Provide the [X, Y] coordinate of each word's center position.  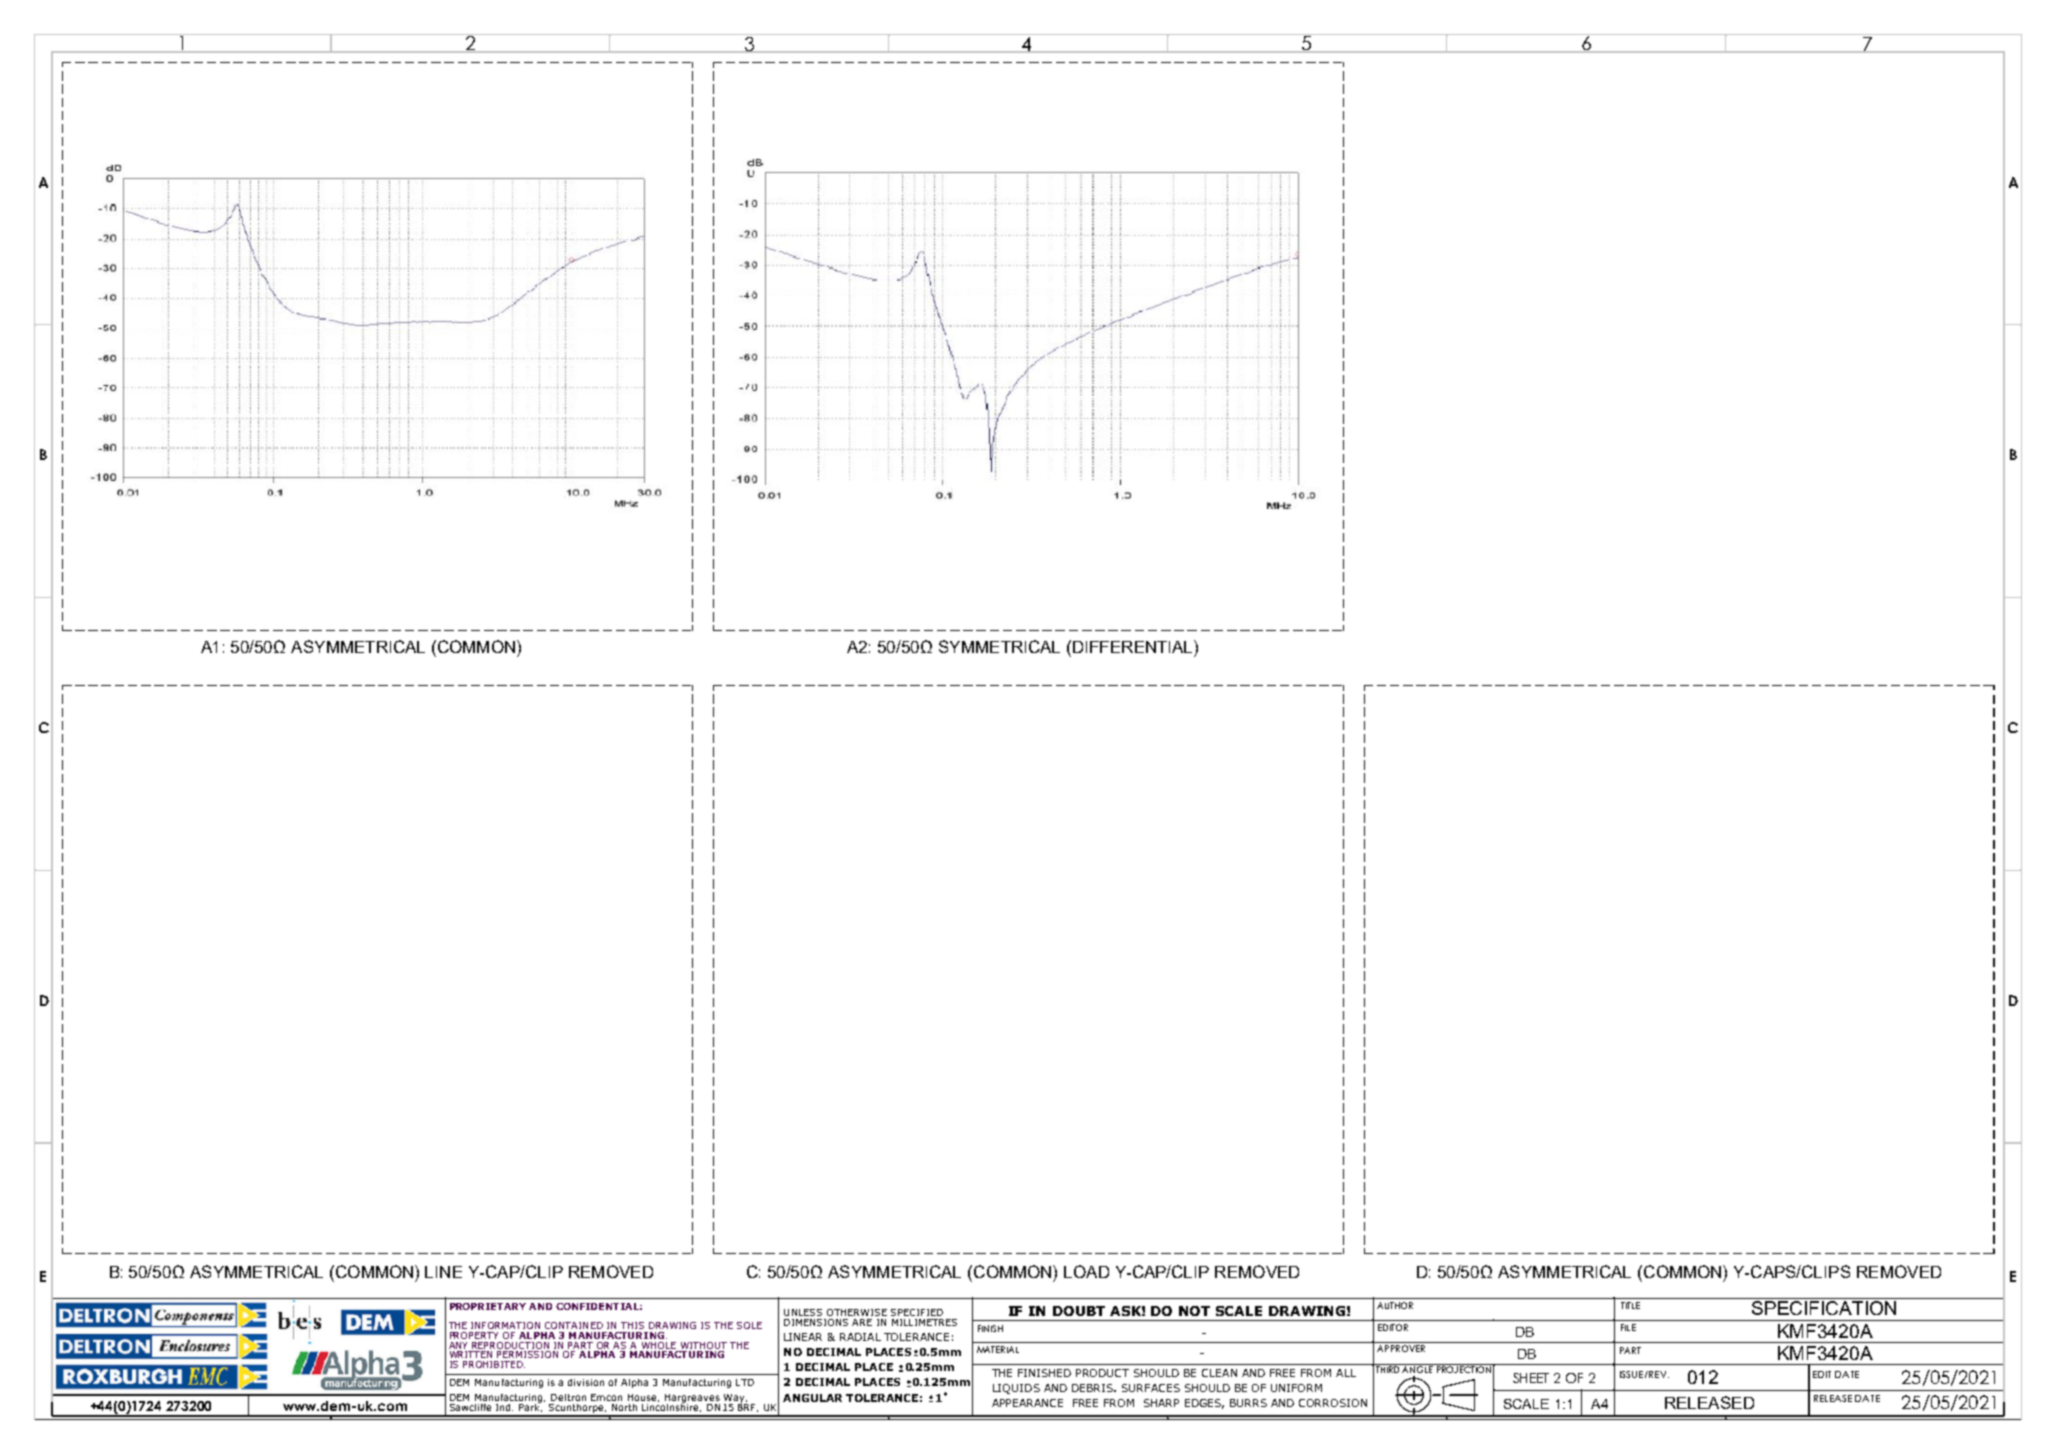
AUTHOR [1395, 1305]
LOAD [1086, 1271]
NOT [1194, 1311]
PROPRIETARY [488, 1306]
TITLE [1630, 1305]
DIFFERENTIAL [1134, 646]
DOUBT [1079, 1311]
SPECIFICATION [1824, 1308]
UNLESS [803, 1312]
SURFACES [1151, 1388]
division [586, 1382]
